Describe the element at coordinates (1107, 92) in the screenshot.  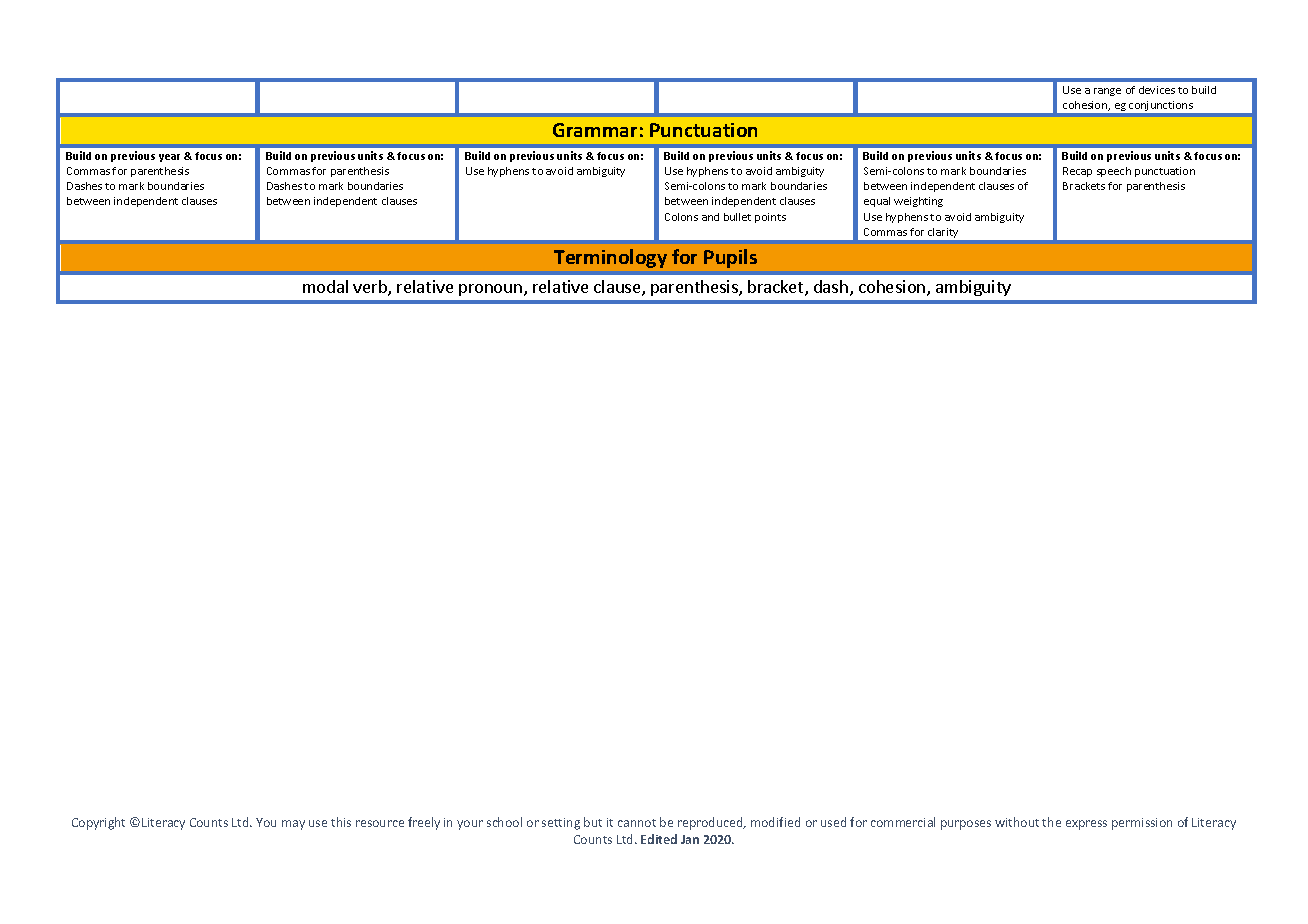
I see `range` at that location.
